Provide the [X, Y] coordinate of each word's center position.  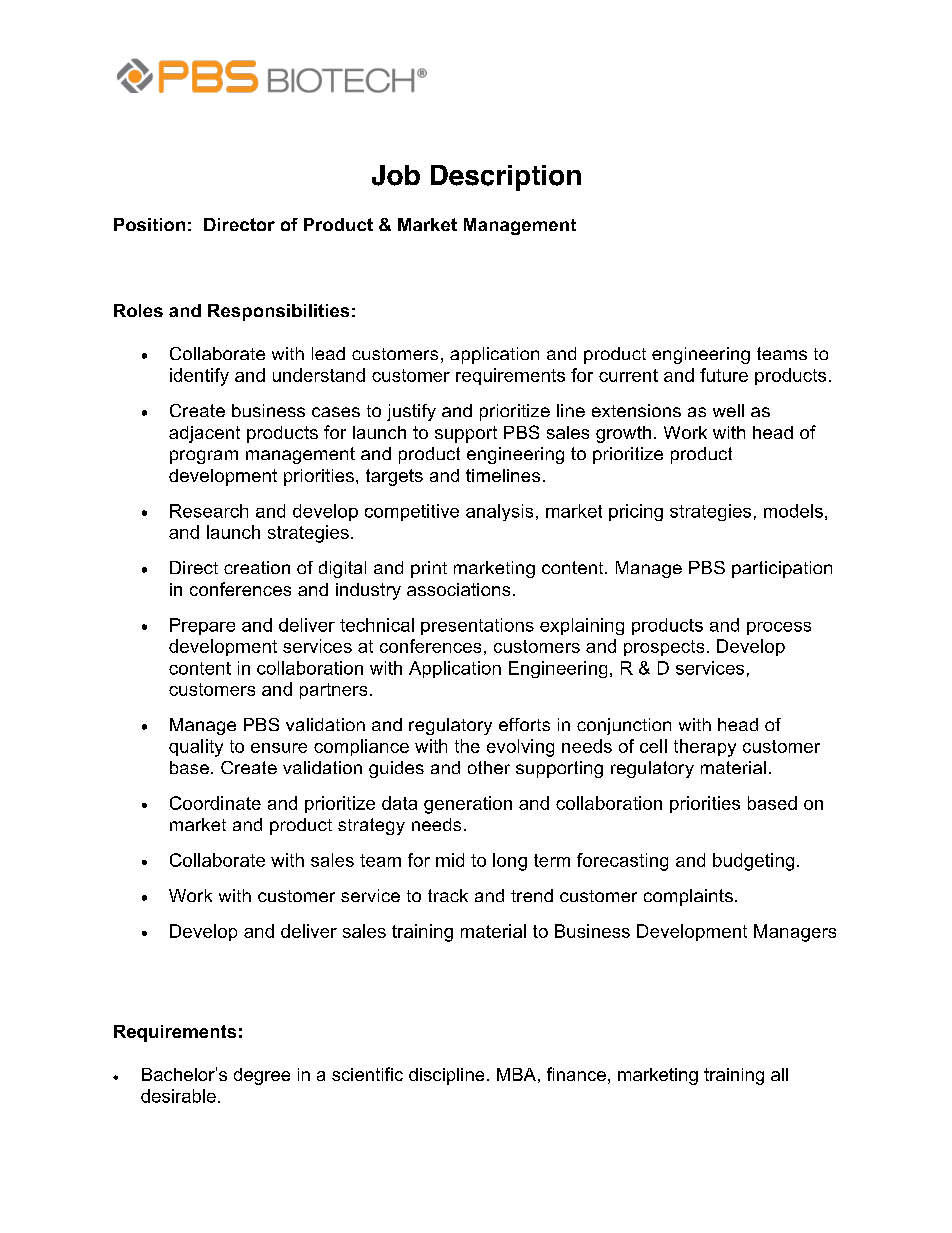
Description [506, 178]
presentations [477, 626]
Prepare [202, 626]
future [724, 375]
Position [149, 224]
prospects [664, 648]
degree [262, 1076]
